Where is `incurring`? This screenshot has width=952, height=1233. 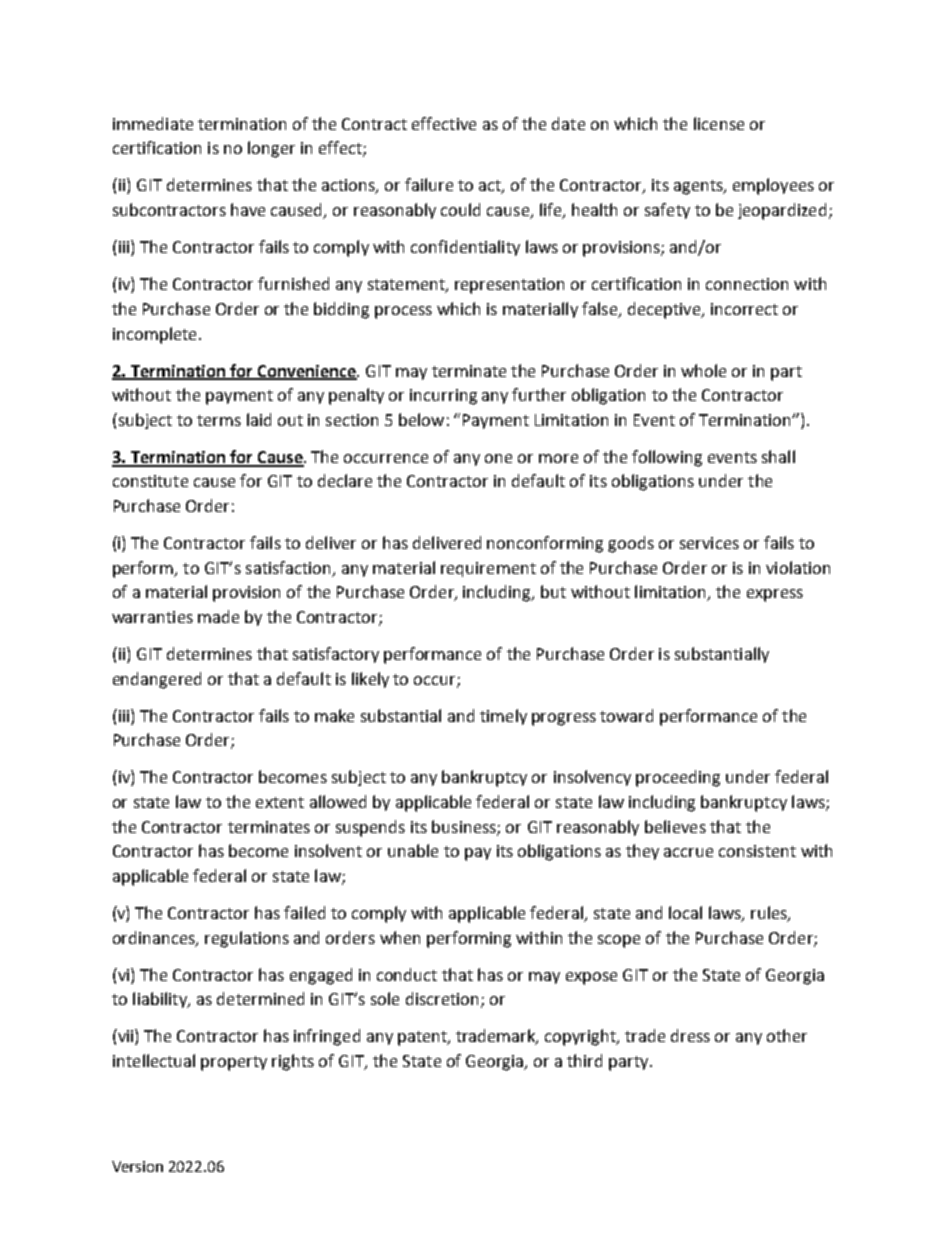 incurring is located at coordinates (443, 397).
